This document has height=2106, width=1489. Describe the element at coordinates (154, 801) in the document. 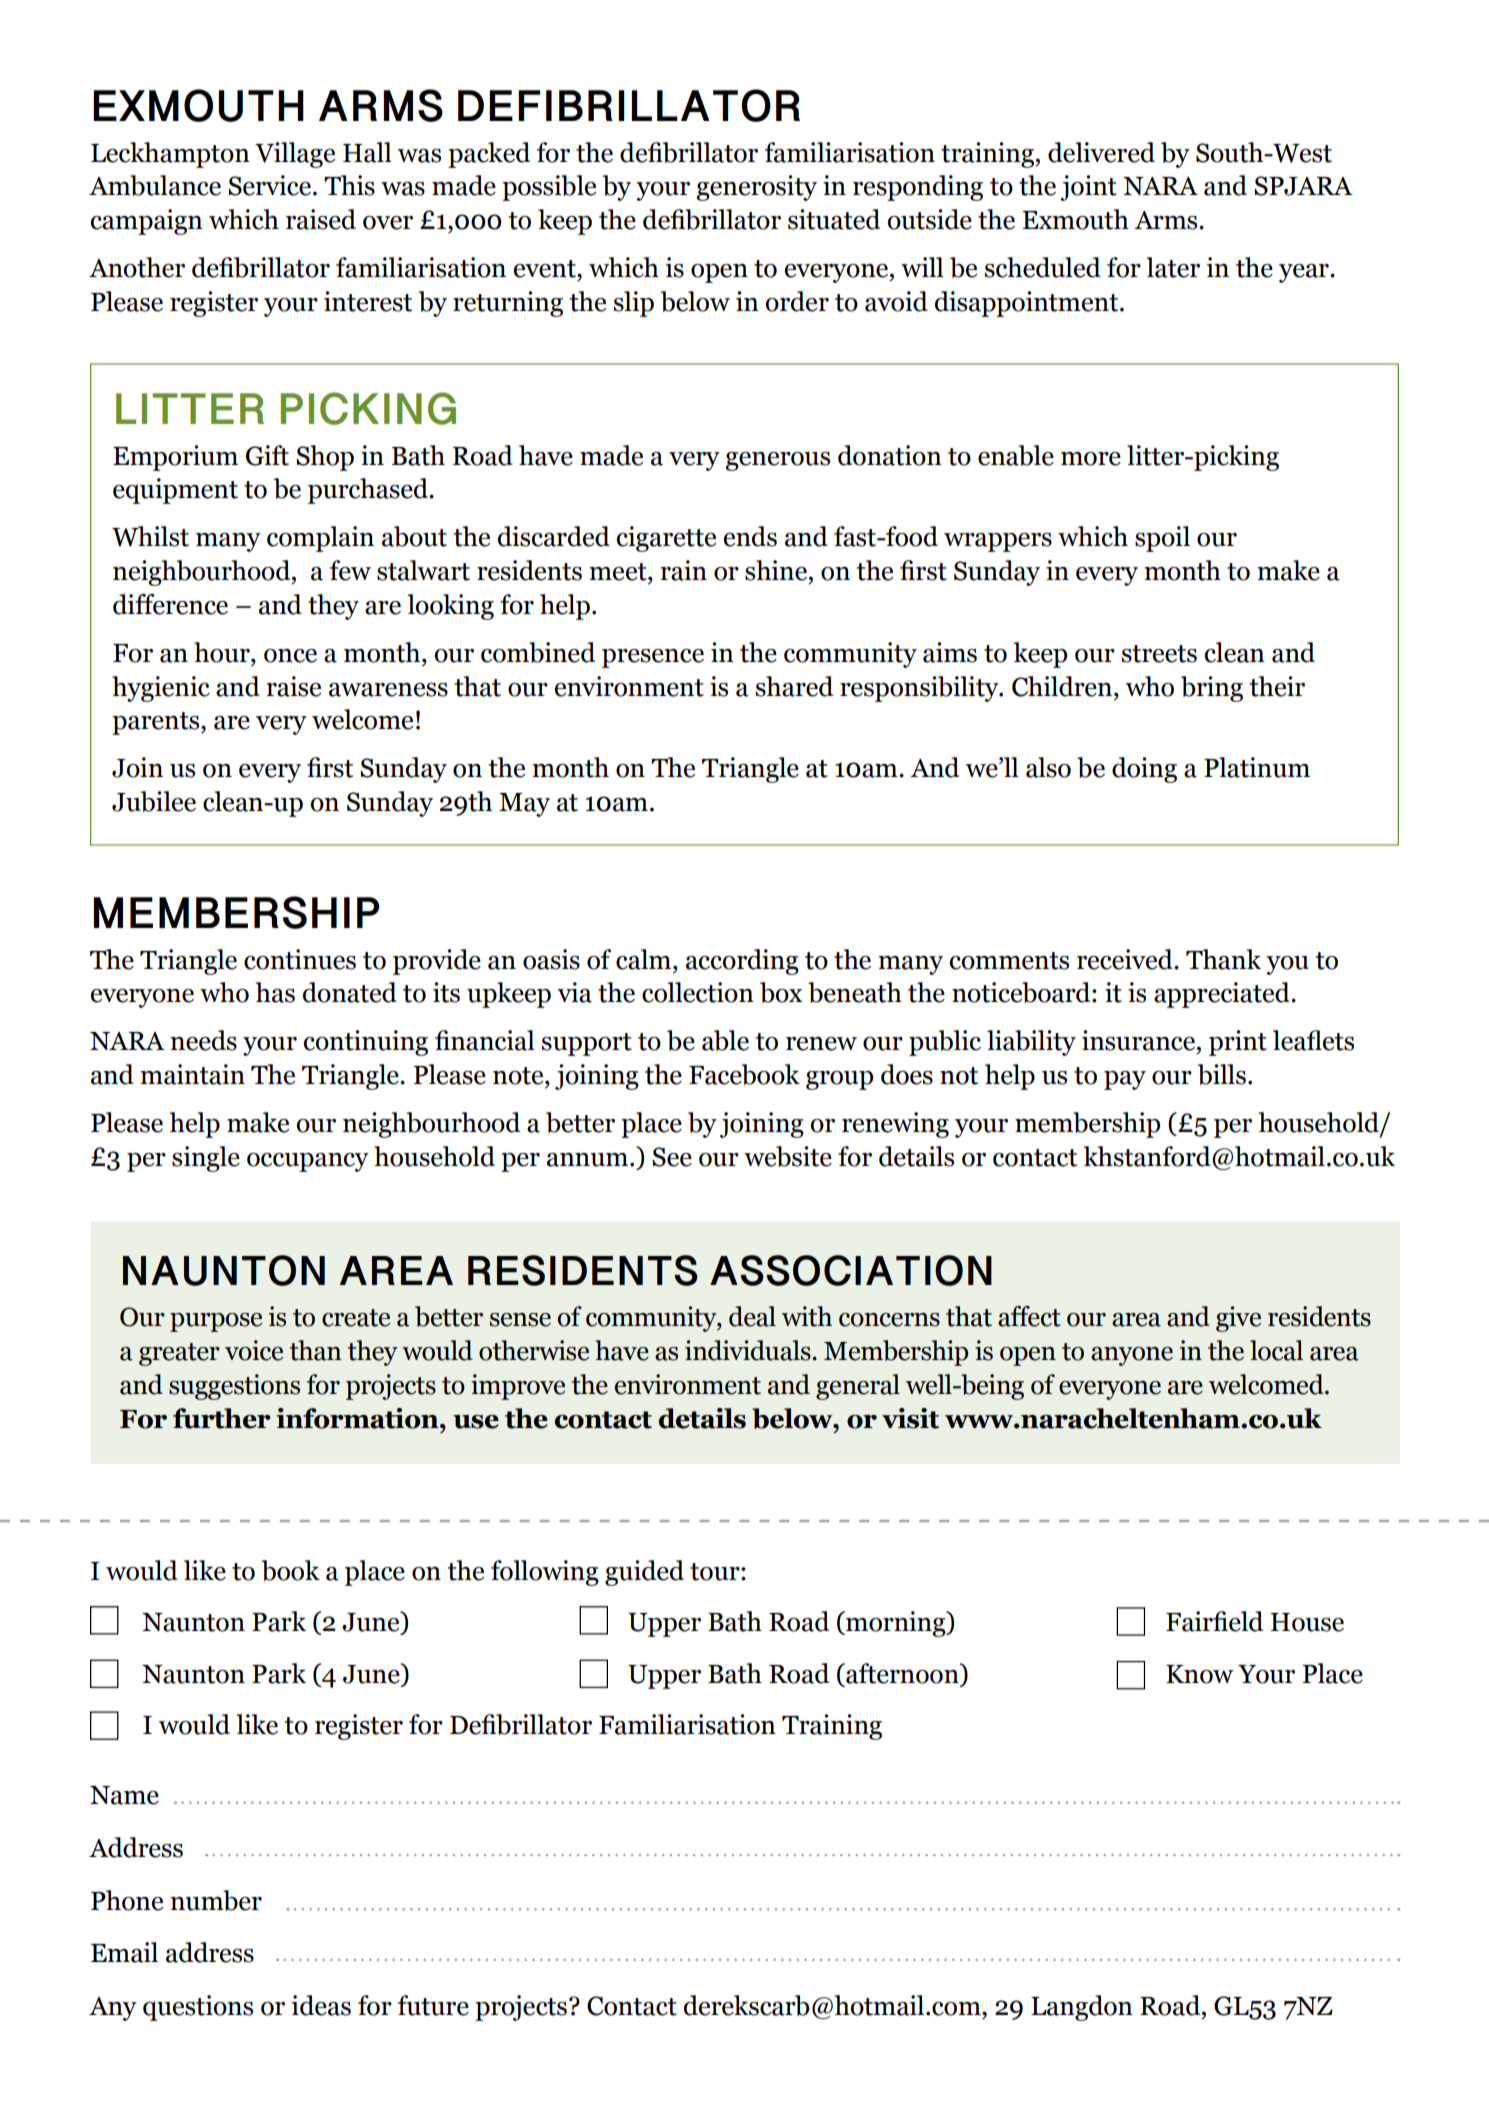

I see `Jubilee` at that location.
